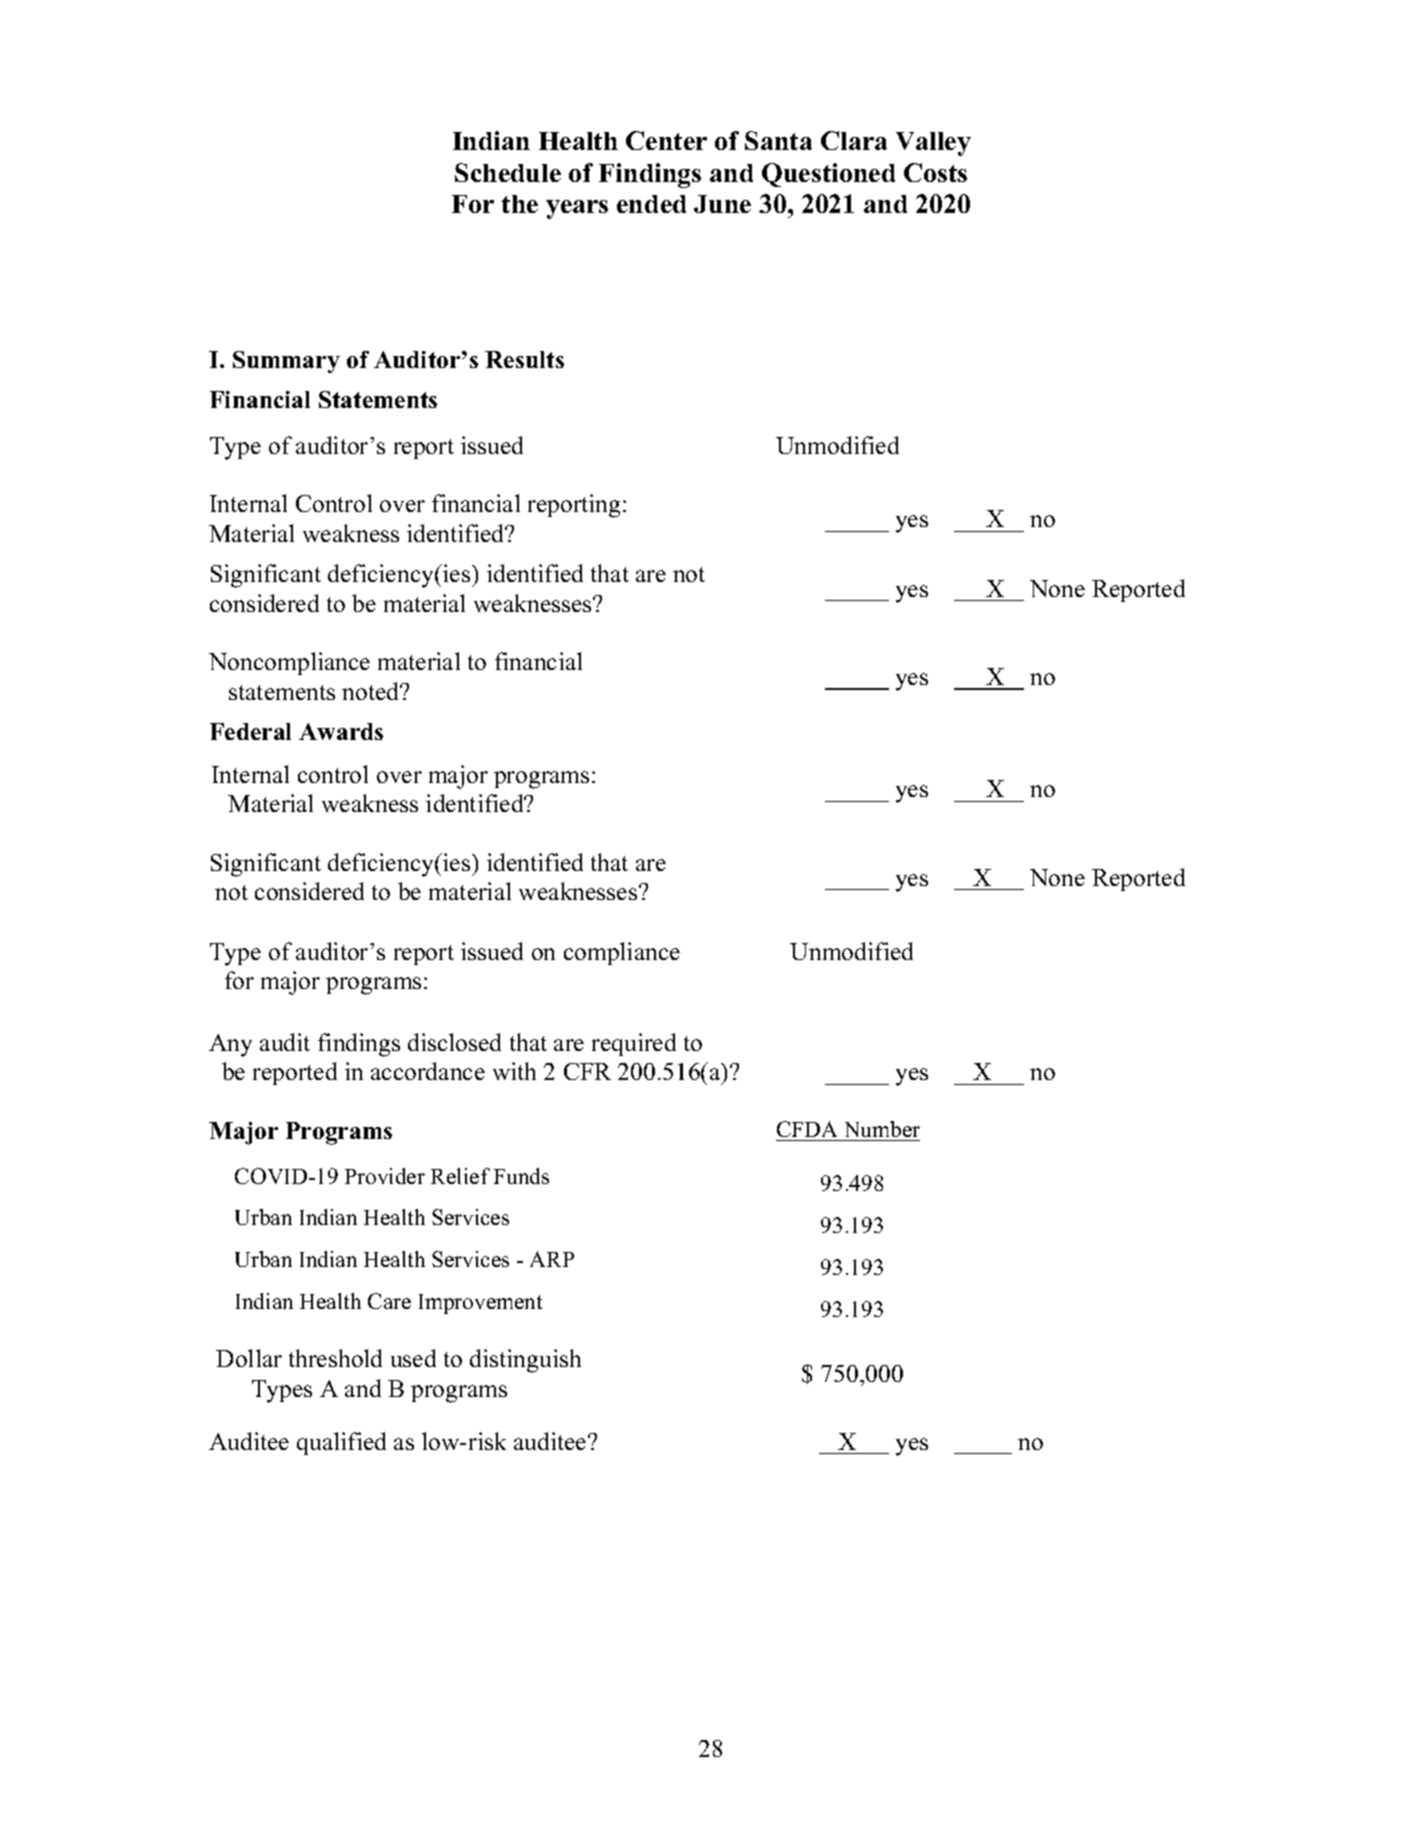 The image size is (1423, 1842). What do you see at coordinates (508, 172) in the page?
I see `Schedule` at bounding box center [508, 172].
